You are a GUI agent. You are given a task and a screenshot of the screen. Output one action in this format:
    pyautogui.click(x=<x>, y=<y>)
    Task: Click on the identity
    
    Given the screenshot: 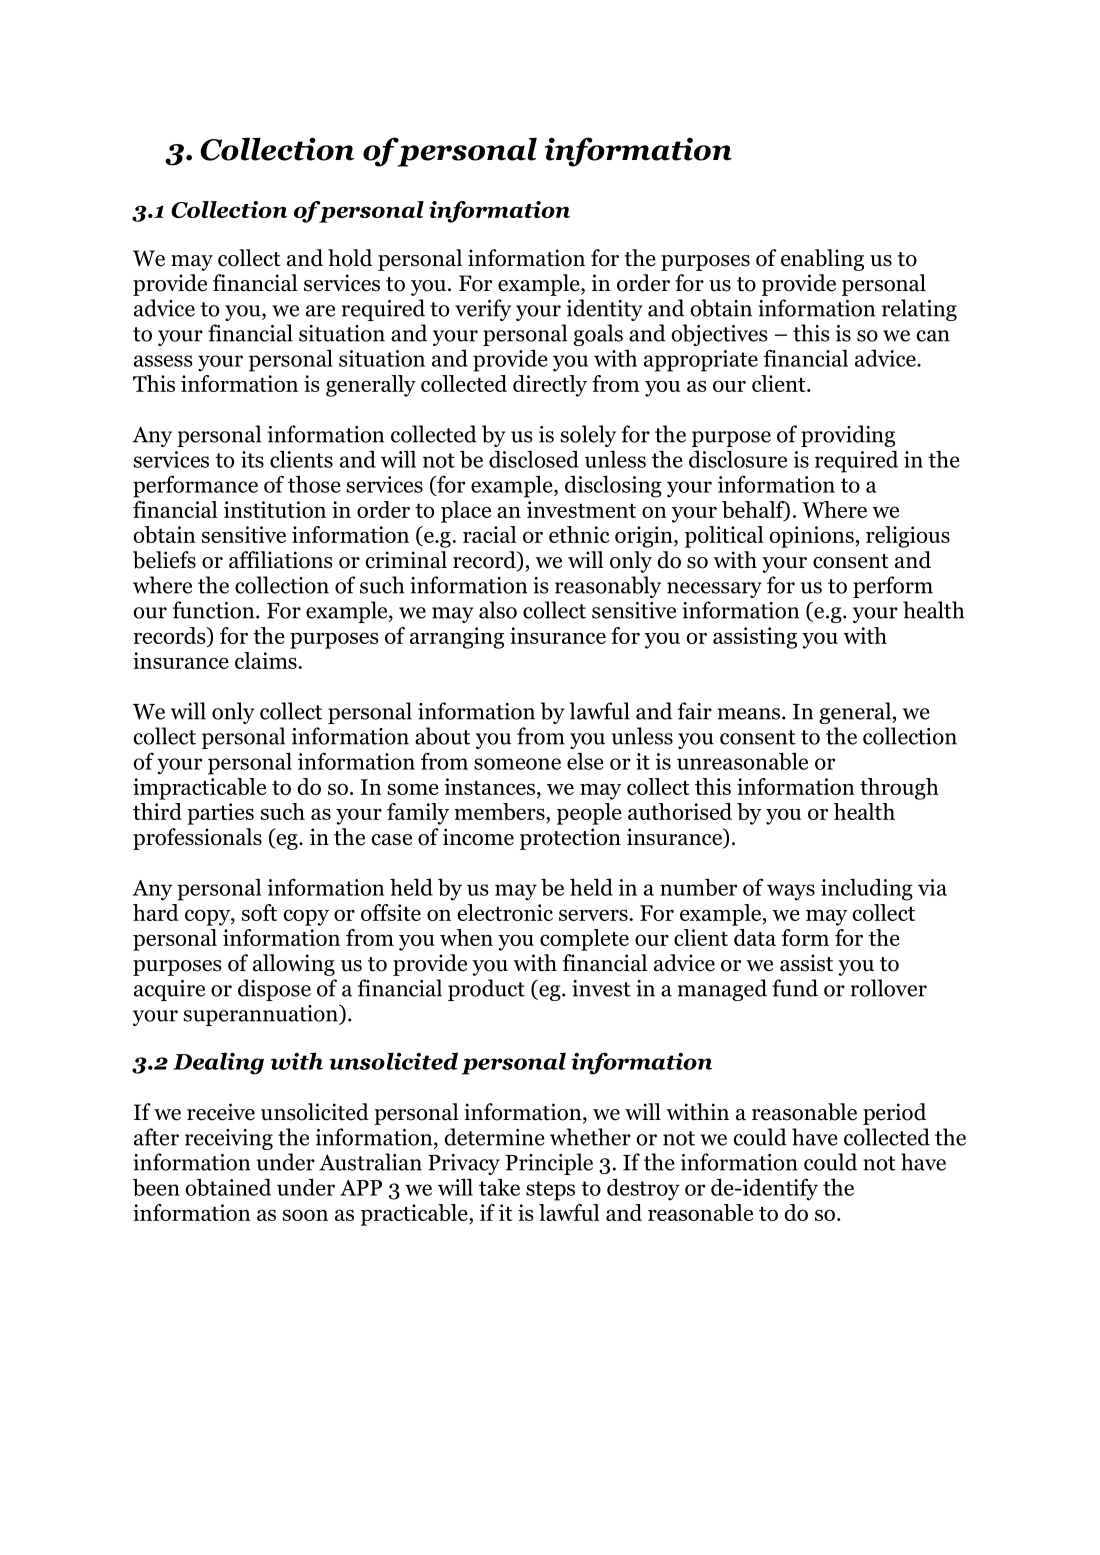 What is the action you would take?
    pyautogui.click(x=605, y=310)
